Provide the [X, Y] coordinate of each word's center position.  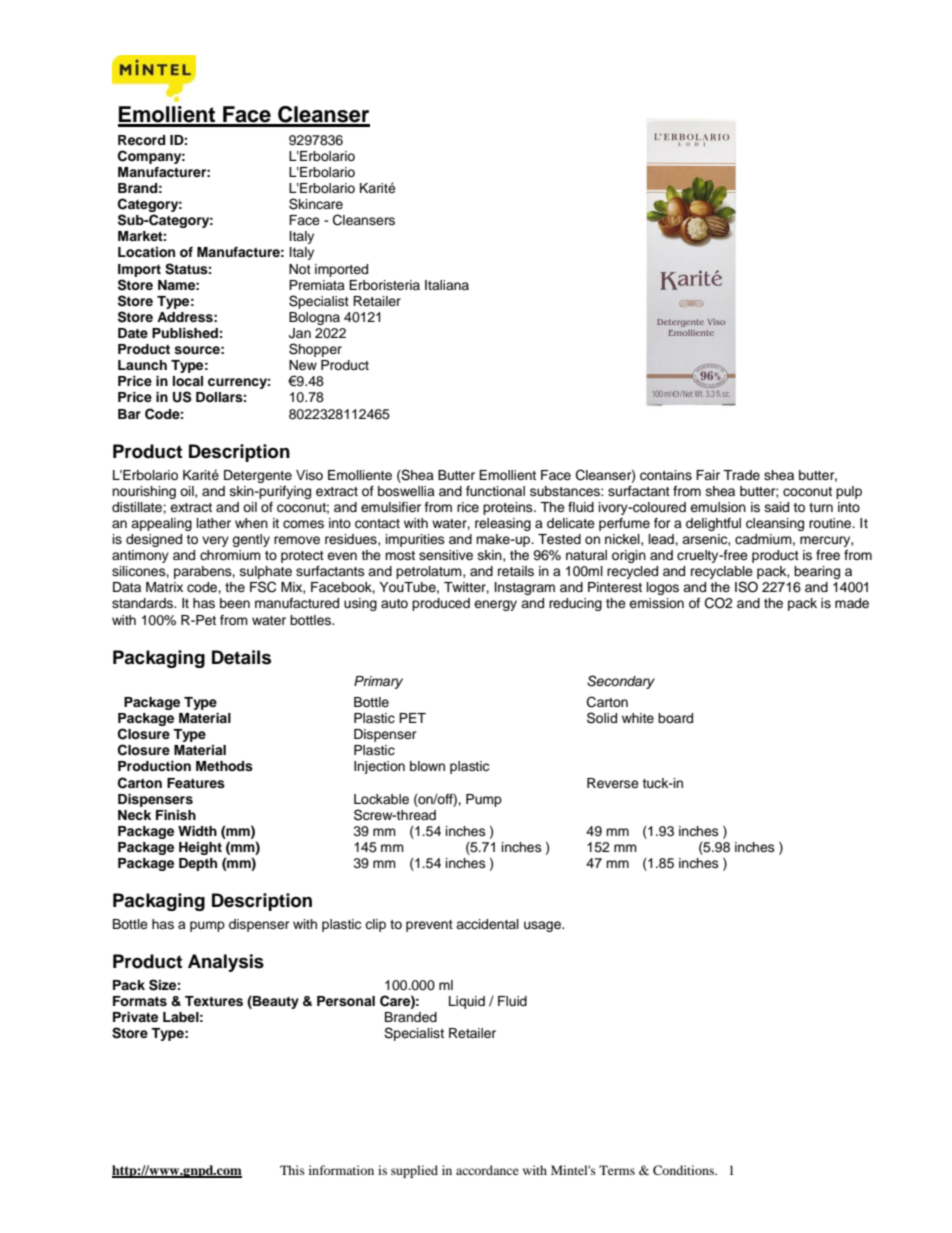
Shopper [315, 350]
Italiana [447, 285]
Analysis [226, 963]
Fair [708, 475]
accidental [487, 924]
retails [516, 571]
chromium [230, 555]
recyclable [722, 574]
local [188, 381]
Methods [224, 766]
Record [141, 140]
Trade [741, 475]
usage [543, 926]
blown [427, 766]
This [292, 1170]
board [675, 718]
